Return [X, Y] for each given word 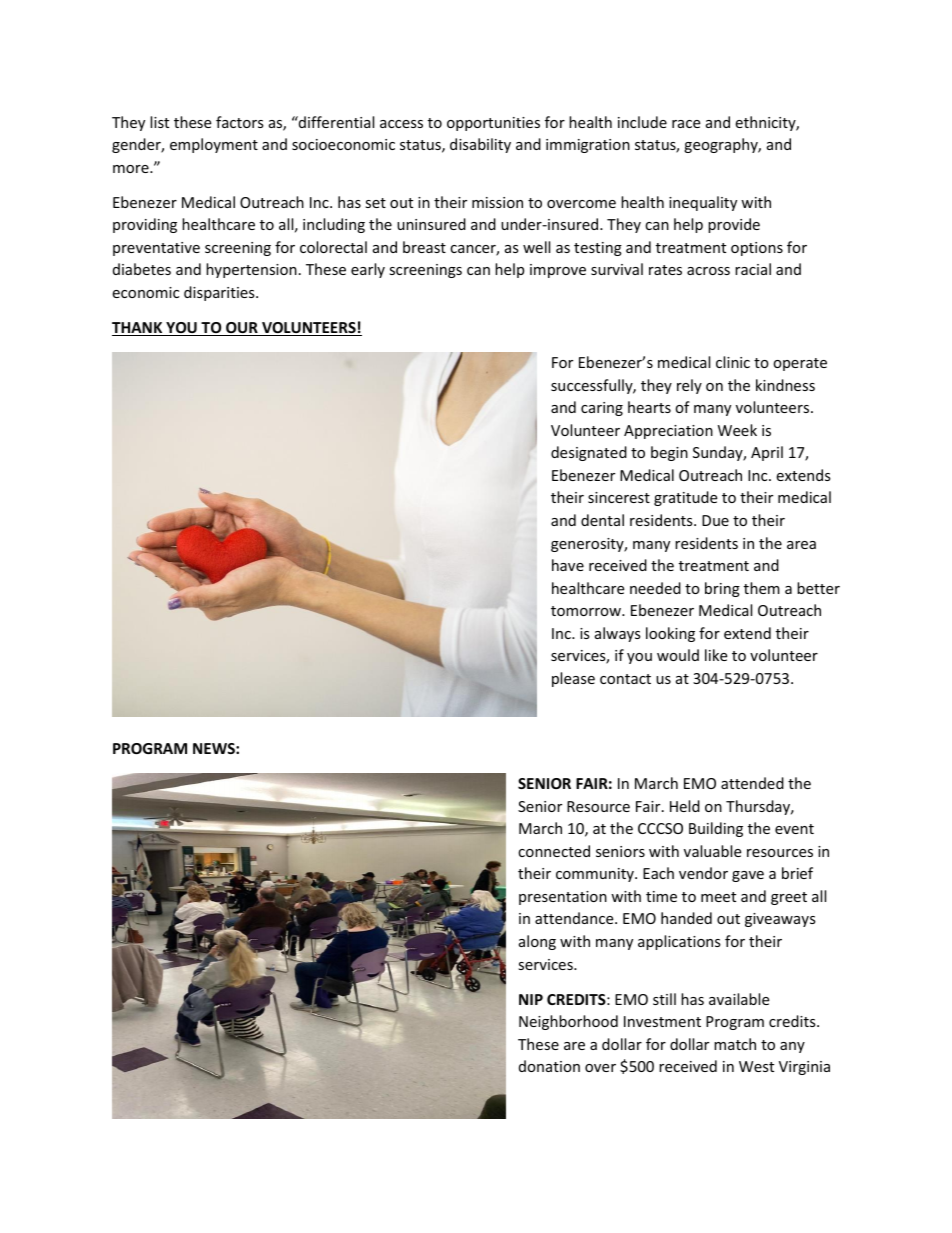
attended [752, 783]
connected [554, 851]
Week [737, 430]
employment [214, 145]
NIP [531, 999]
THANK [138, 329]
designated [589, 453]
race [686, 124]
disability [480, 145]
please [573, 679]
